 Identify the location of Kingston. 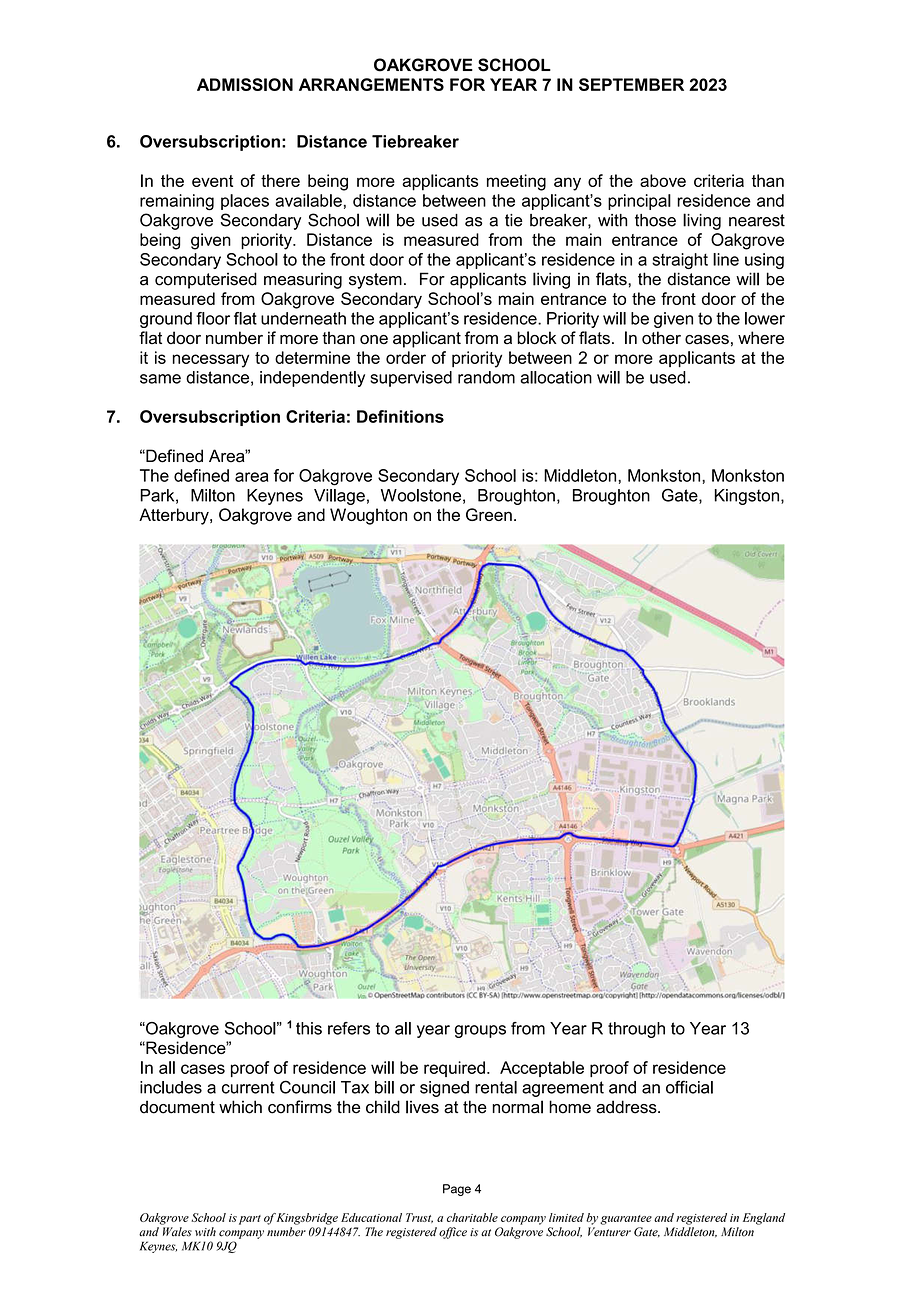
(748, 497).
